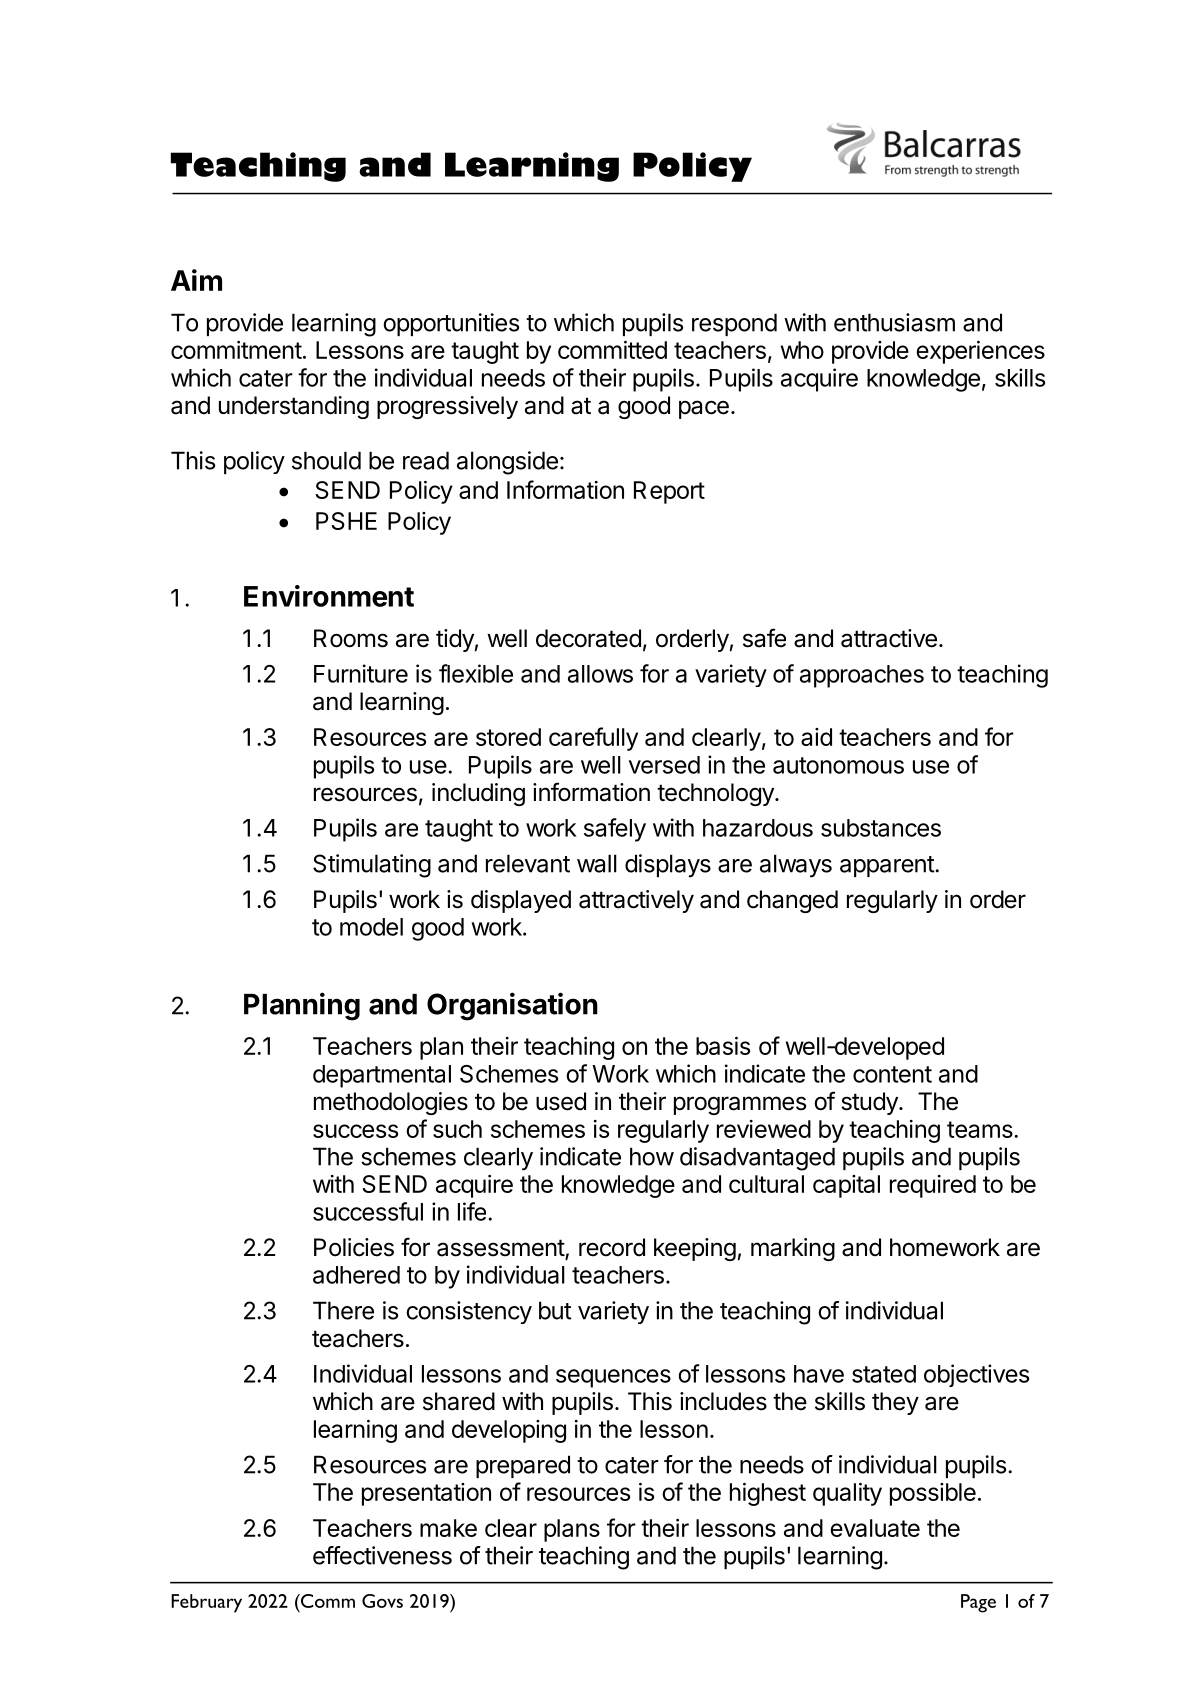 Image resolution: width=1191 pixels, height=1684 pixels. Describe the element at coordinates (888, 866) in the screenshot. I see `apparent` at that location.
